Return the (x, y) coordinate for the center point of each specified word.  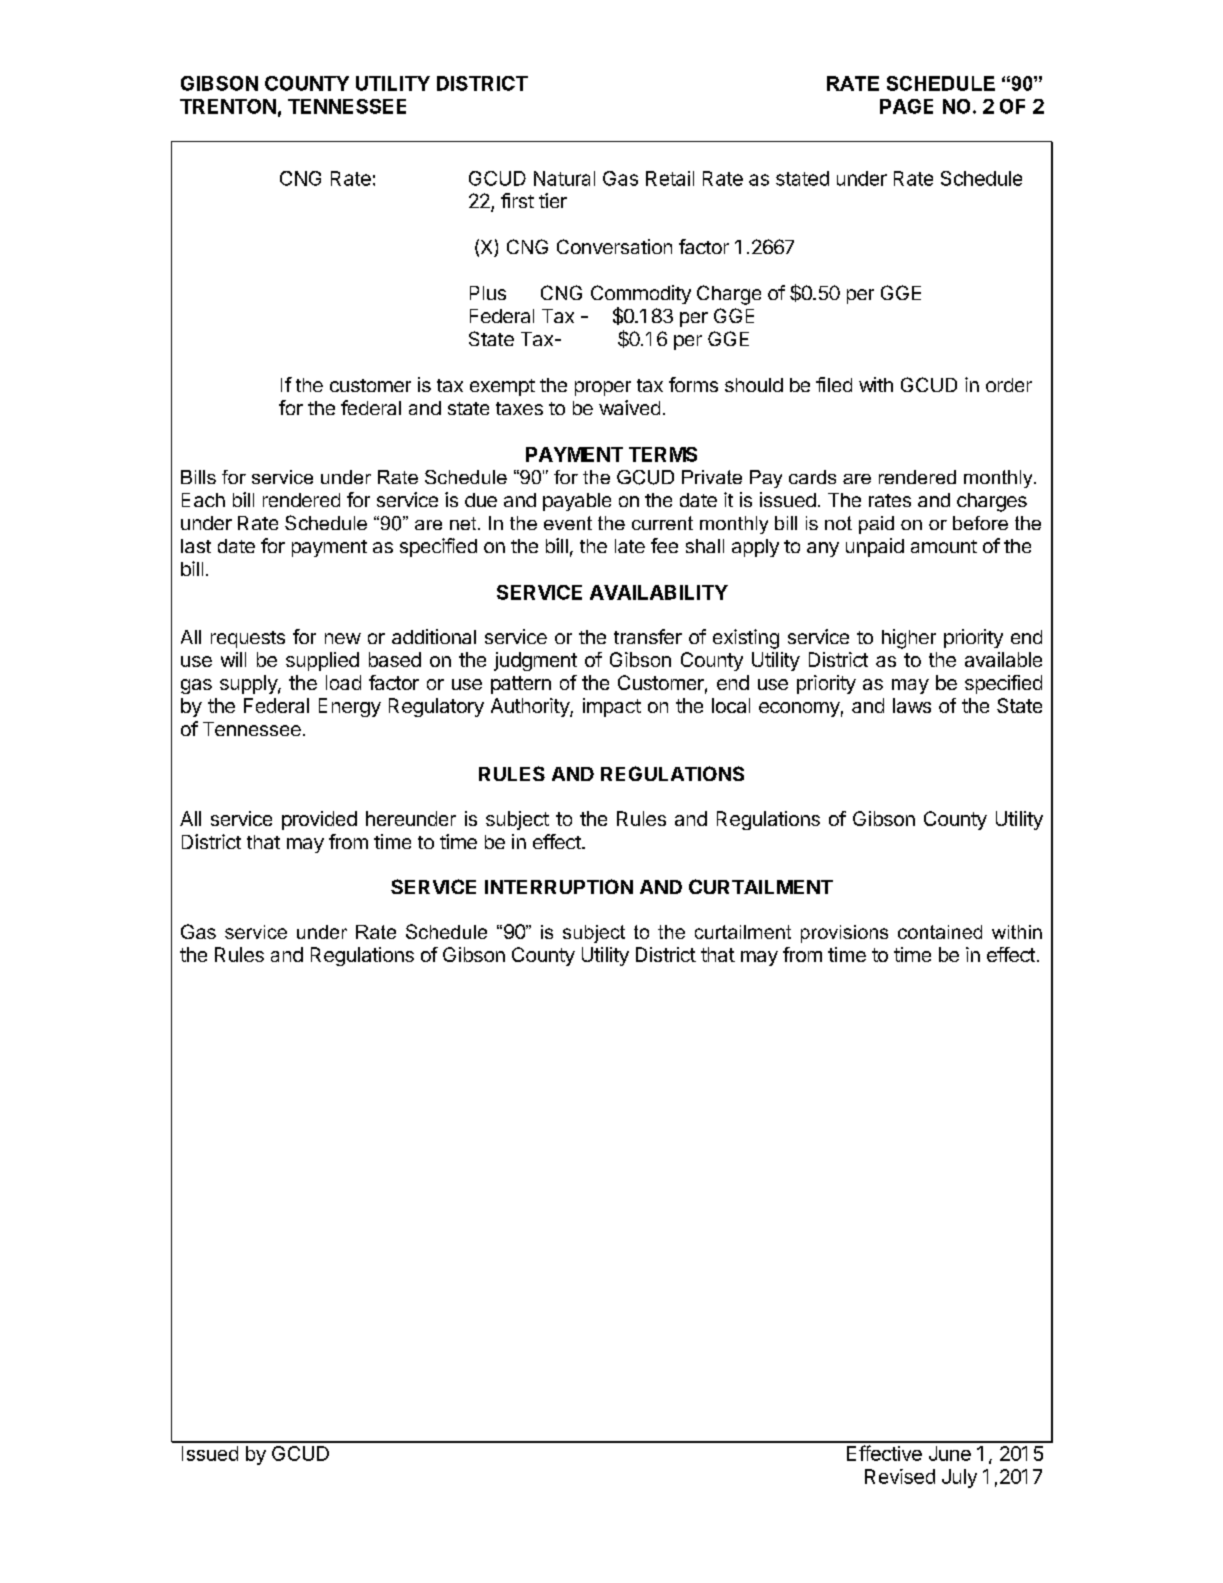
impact (612, 707)
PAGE (906, 106)
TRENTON (228, 106)
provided (319, 820)
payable (577, 502)
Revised (900, 1476)
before (980, 523)
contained (940, 932)
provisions (844, 934)
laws (912, 705)
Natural (564, 178)
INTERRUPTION (559, 886)
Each (203, 500)
